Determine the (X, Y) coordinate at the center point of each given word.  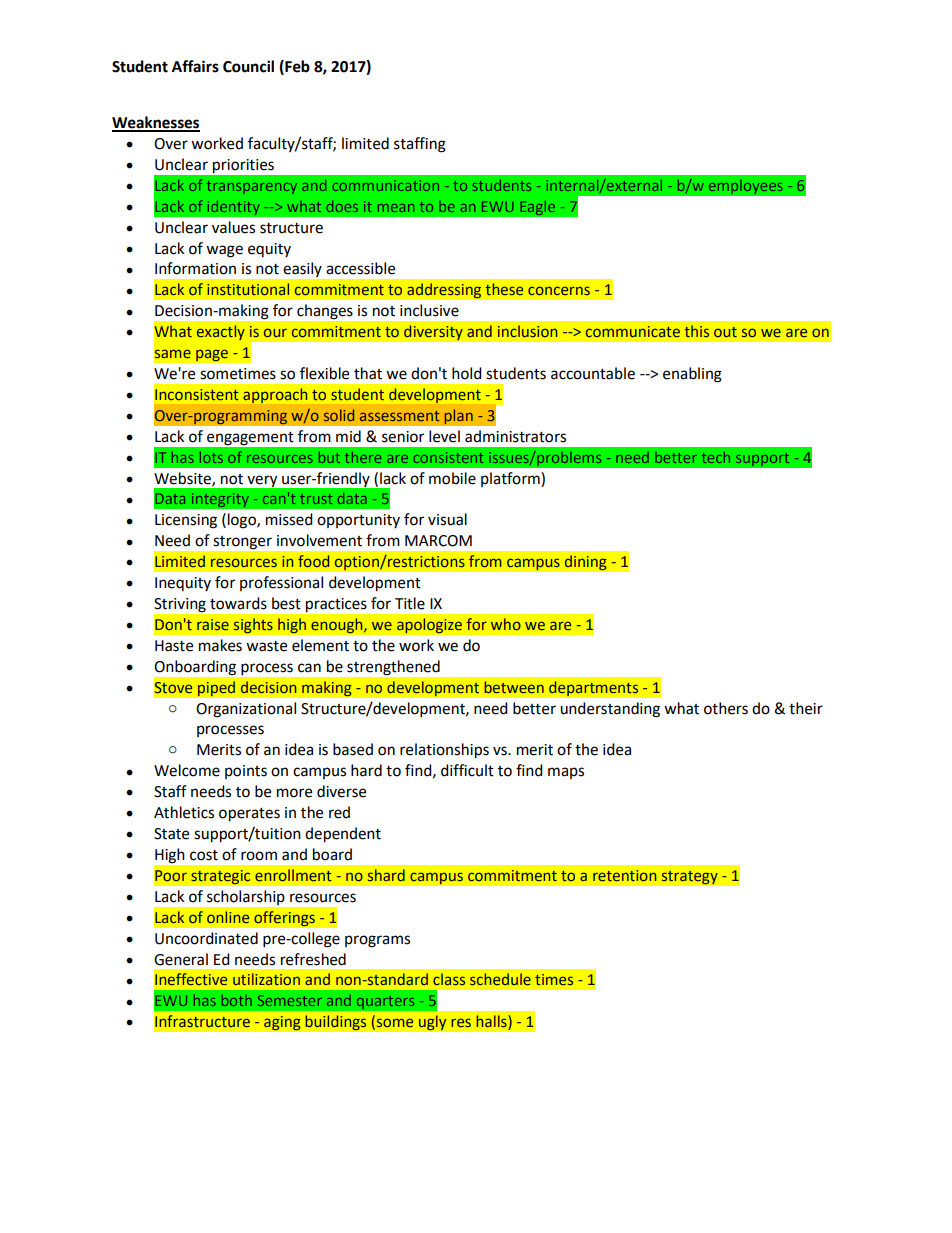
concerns (559, 290)
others (726, 708)
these (504, 289)
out (725, 332)
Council (248, 66)
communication (385, 185)
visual (447, 519)
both (237, 1000)
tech (716, 457)
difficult (467, 770)
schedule (500, 979)
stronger (243, 542)
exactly (221, 332)
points (246, 772)
